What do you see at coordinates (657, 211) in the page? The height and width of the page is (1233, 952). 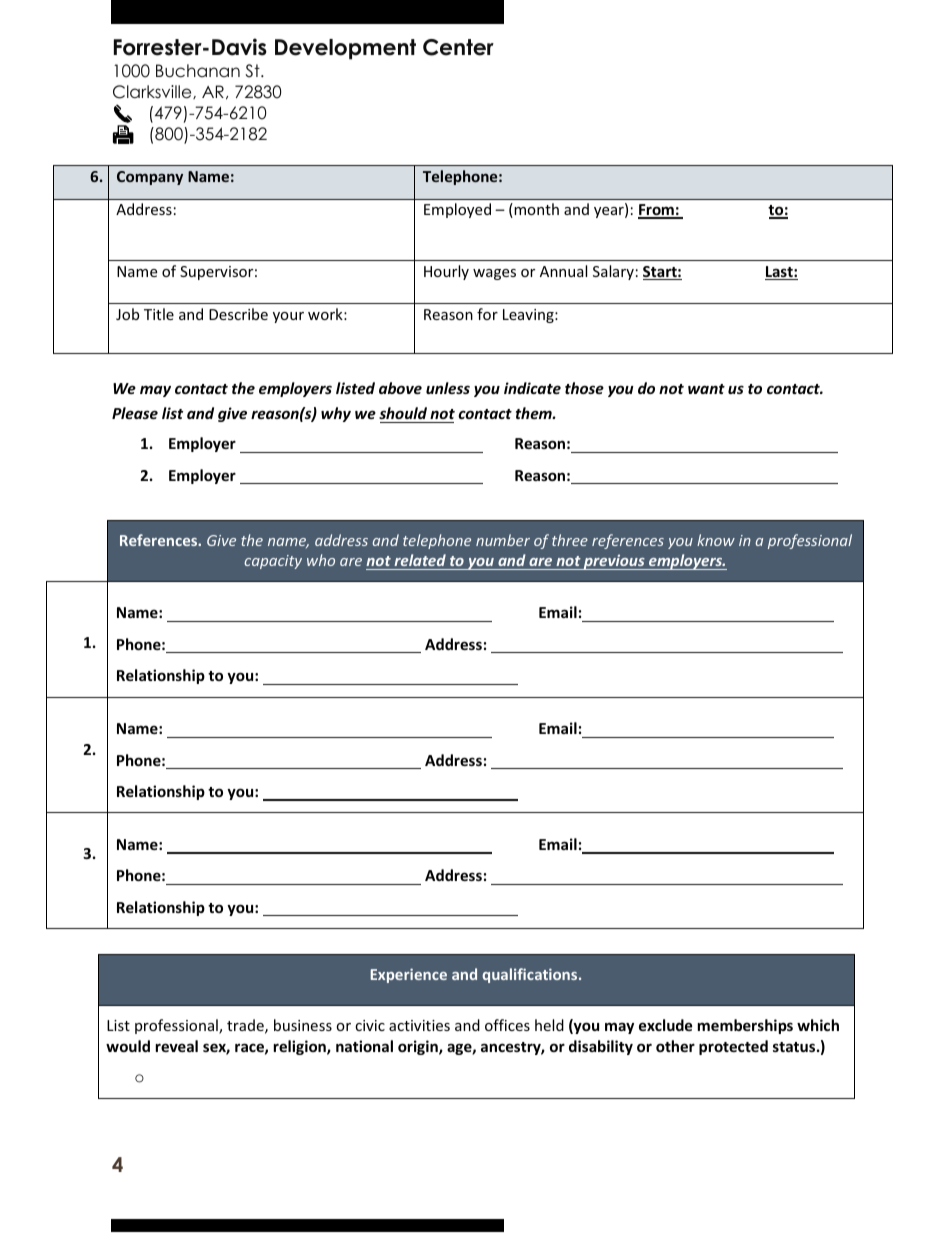 I see `From` at bounding box center [657, 211].
